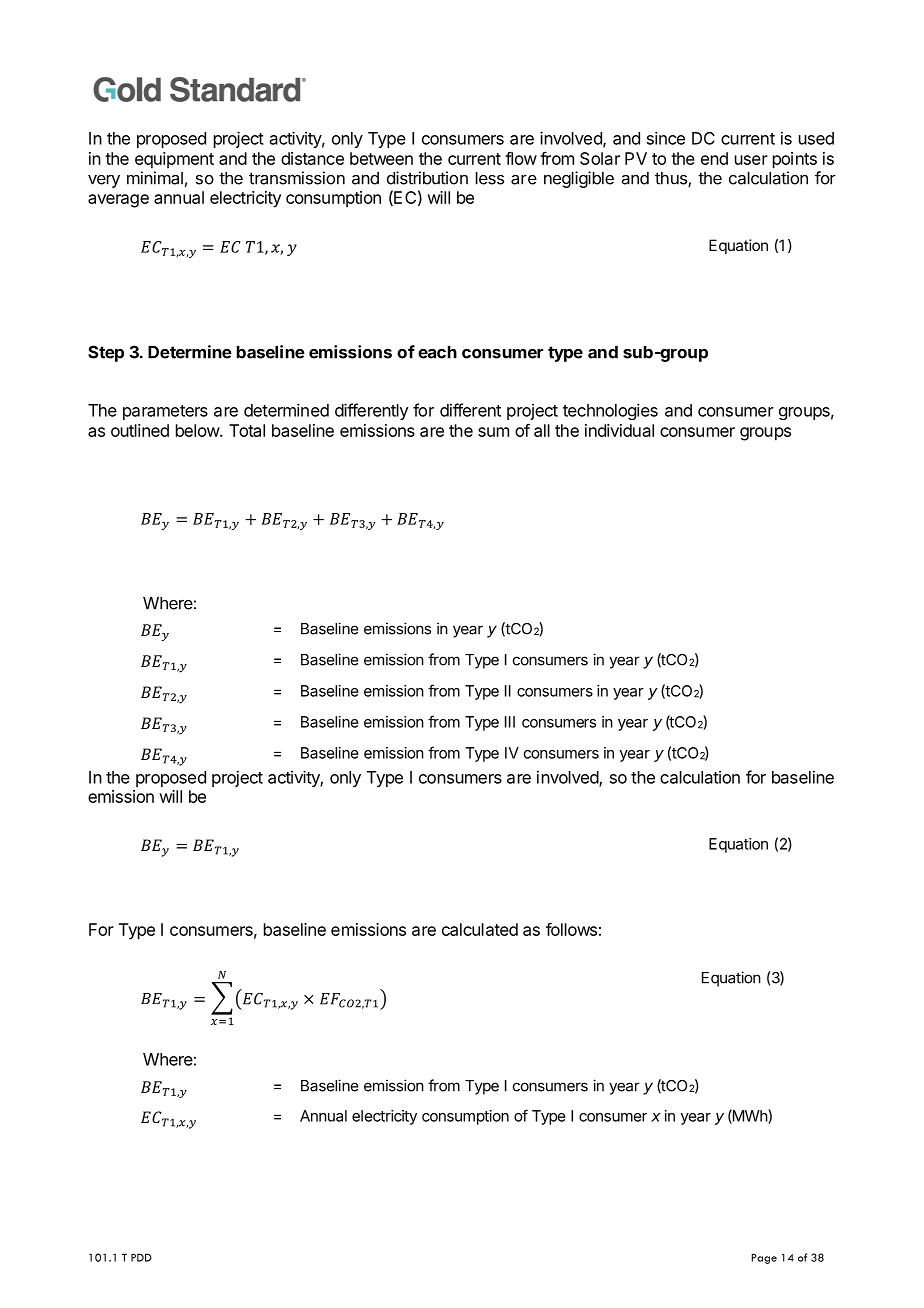 This document has width=924, height=1308. What do you see at coordinates (619, 430) in the document?
I see `individual` at bounding box center [619, 430].
